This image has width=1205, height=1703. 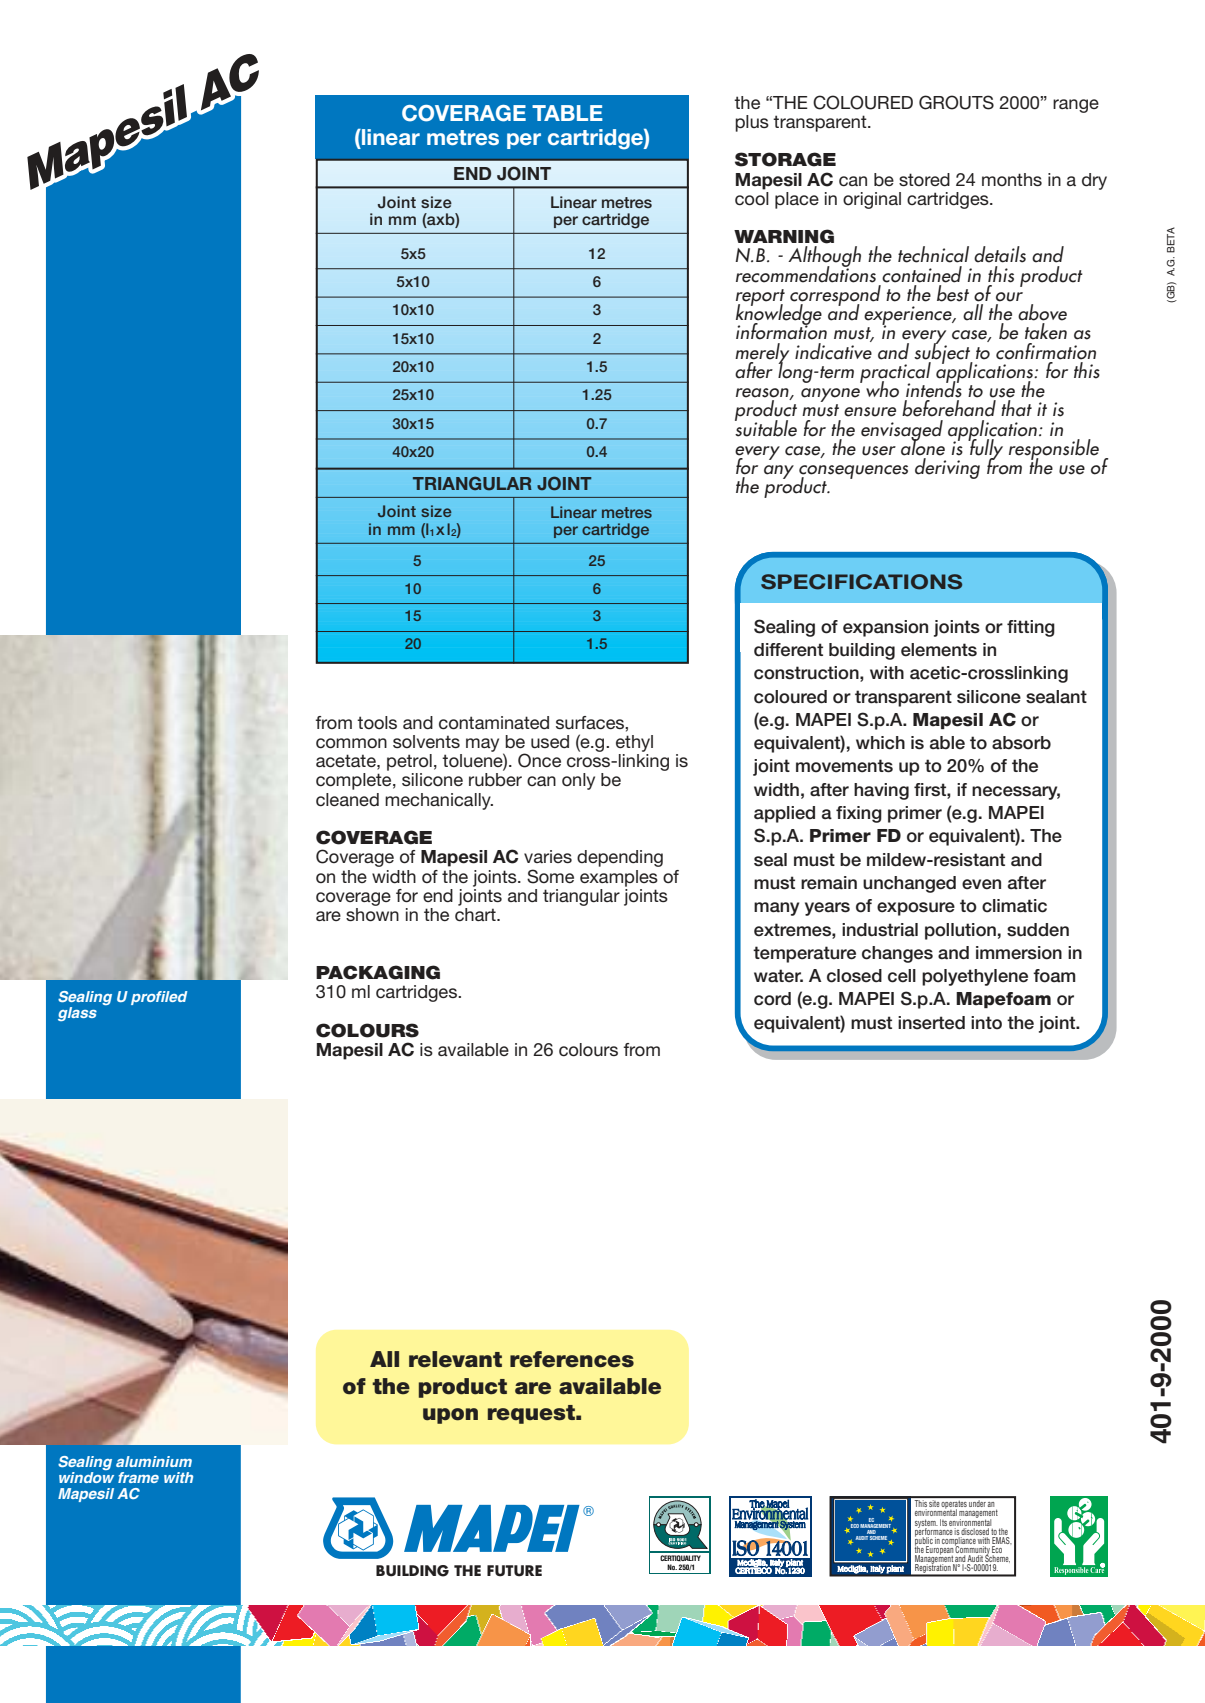 What do you see at coordinates (943, 1522) in the image?
I see `Its` at bounding box center [943, 1522].
